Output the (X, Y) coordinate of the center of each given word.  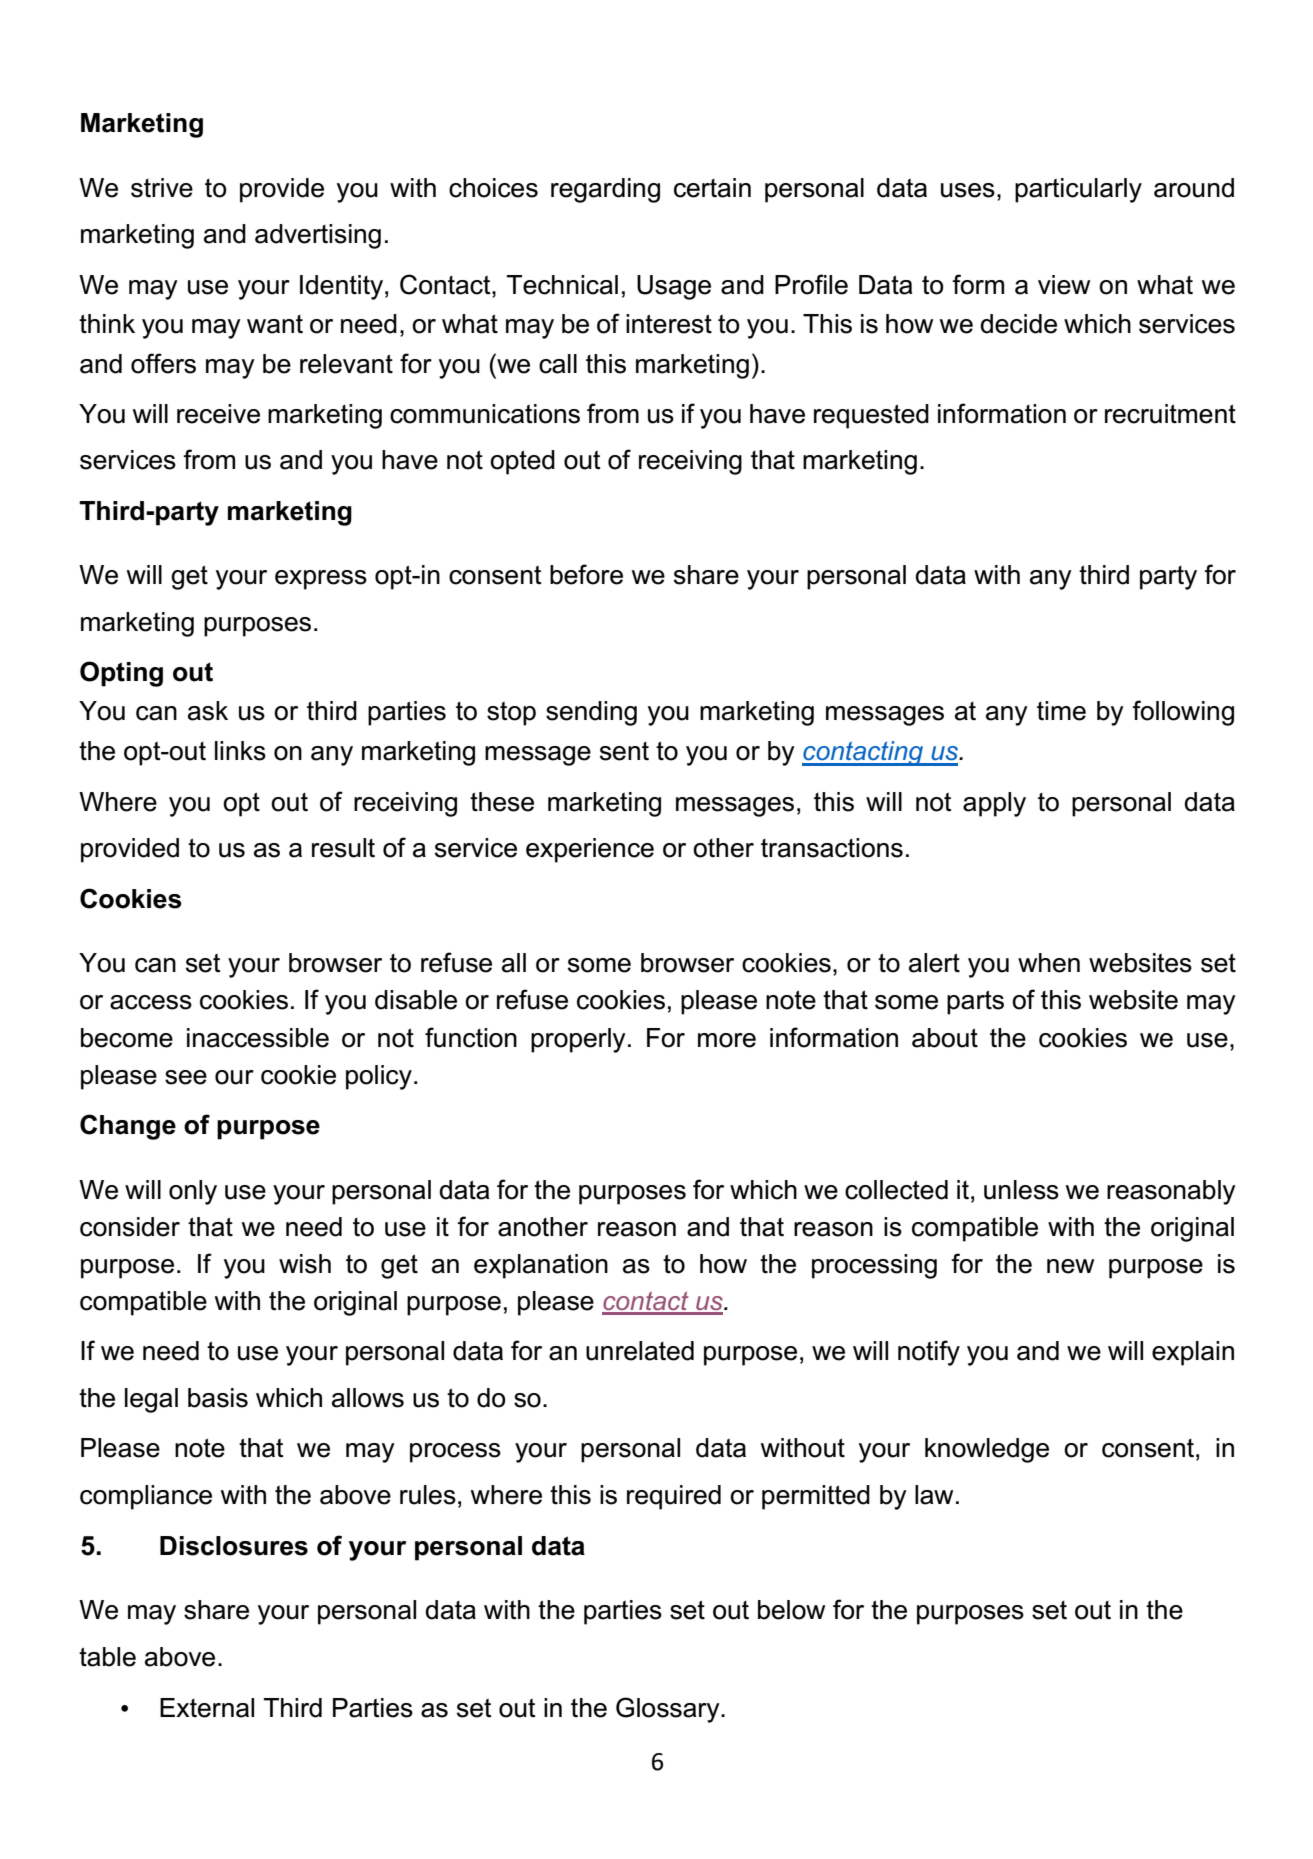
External (207, 1708)
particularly (1078, 190)
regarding (605, 190)
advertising (318, 236)
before (586, 574)
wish (305, 1264)
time (1061, 711)
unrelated (640, 1351)
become (127, 1038)
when (1049, 963)
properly (578, 1040)
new (1070, 1266)
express (321, 580)
